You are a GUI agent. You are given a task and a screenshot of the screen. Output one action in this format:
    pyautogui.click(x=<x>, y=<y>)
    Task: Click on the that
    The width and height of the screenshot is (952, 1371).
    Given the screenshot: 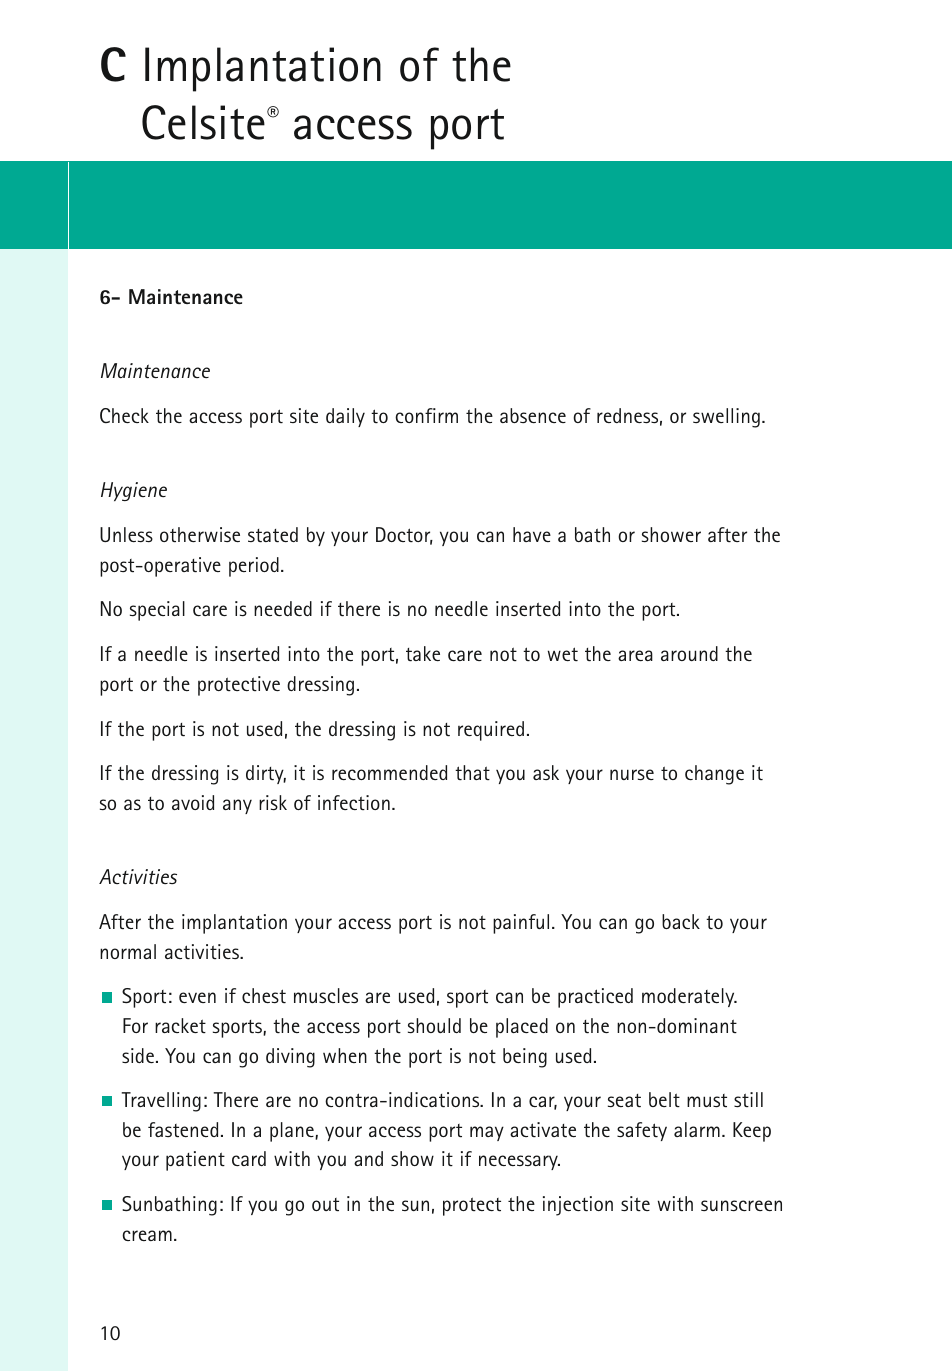 What is the action you would take?
    pyautogui.click(x=472, y=773)
